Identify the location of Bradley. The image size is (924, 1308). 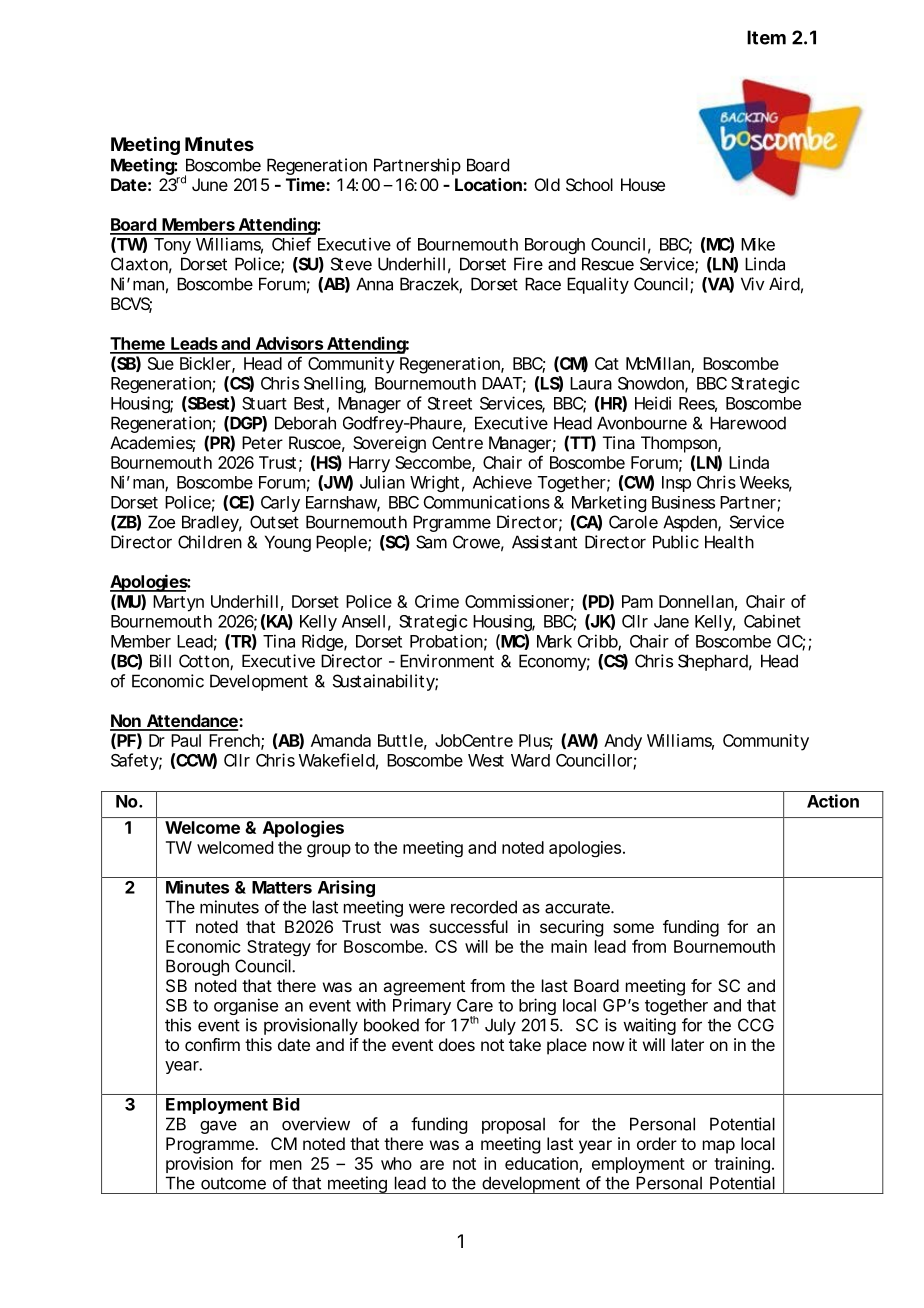
(210, 523).
